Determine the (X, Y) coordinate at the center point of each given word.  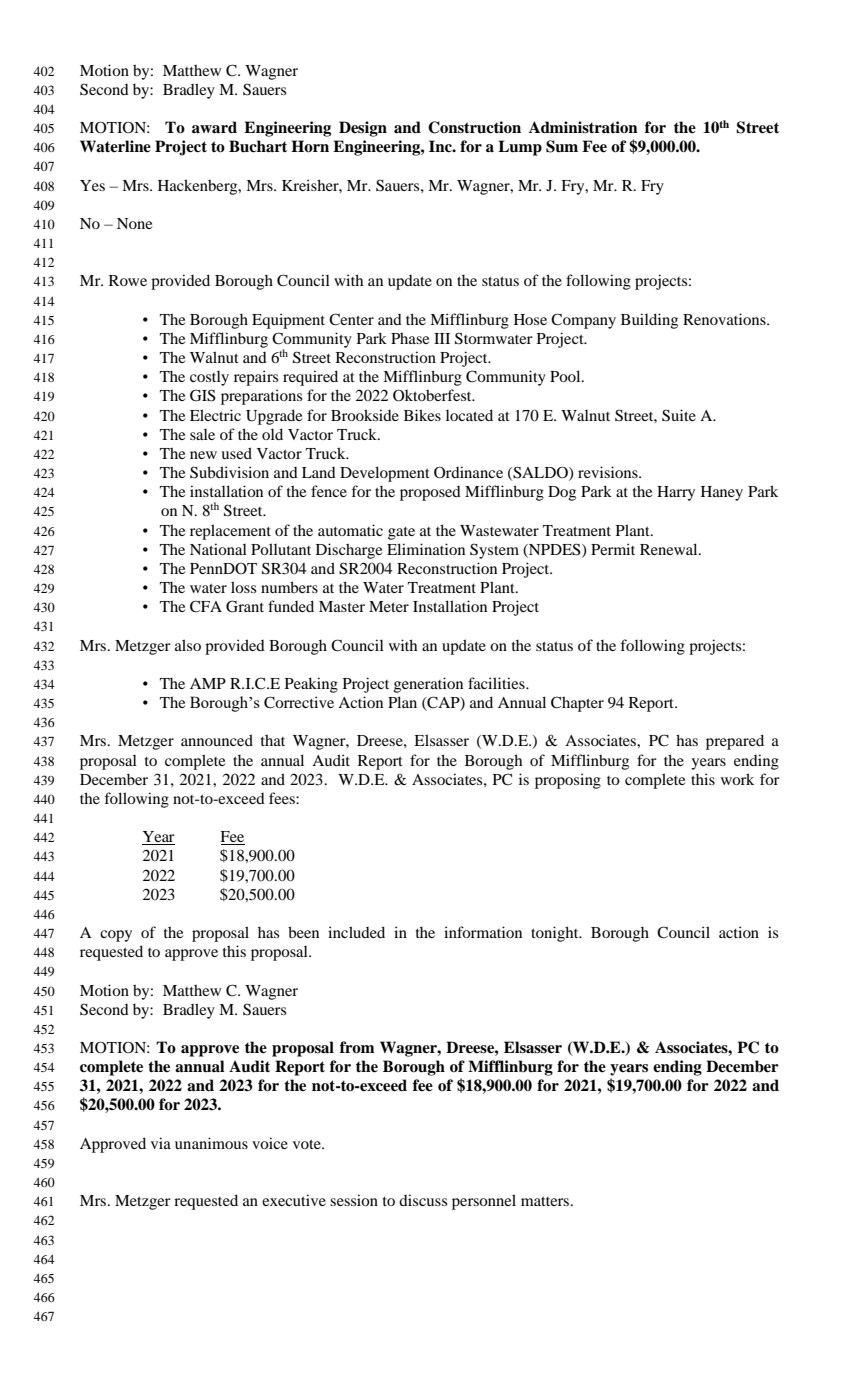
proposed (430, 493)
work (737, 779)
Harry (676, 493)
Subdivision (229, 472)
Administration (583, 127)
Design (363, 129)
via (161, 1143)
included (356, 932)
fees (283, 798)
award (214, 127)
